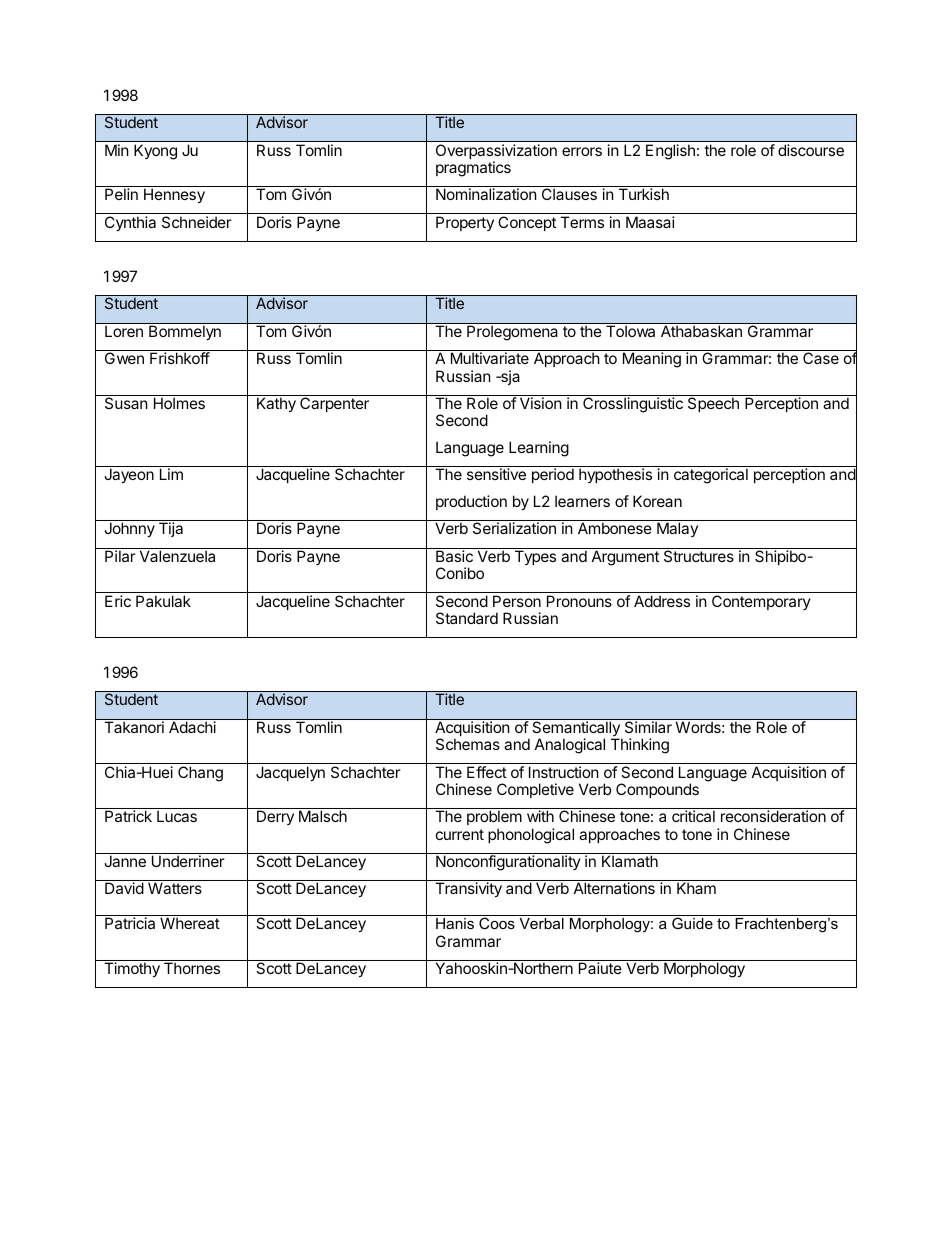  What do you see at coordinates (497, 923) in the image?
I see `Coos` at bounding box center [497, 923].
